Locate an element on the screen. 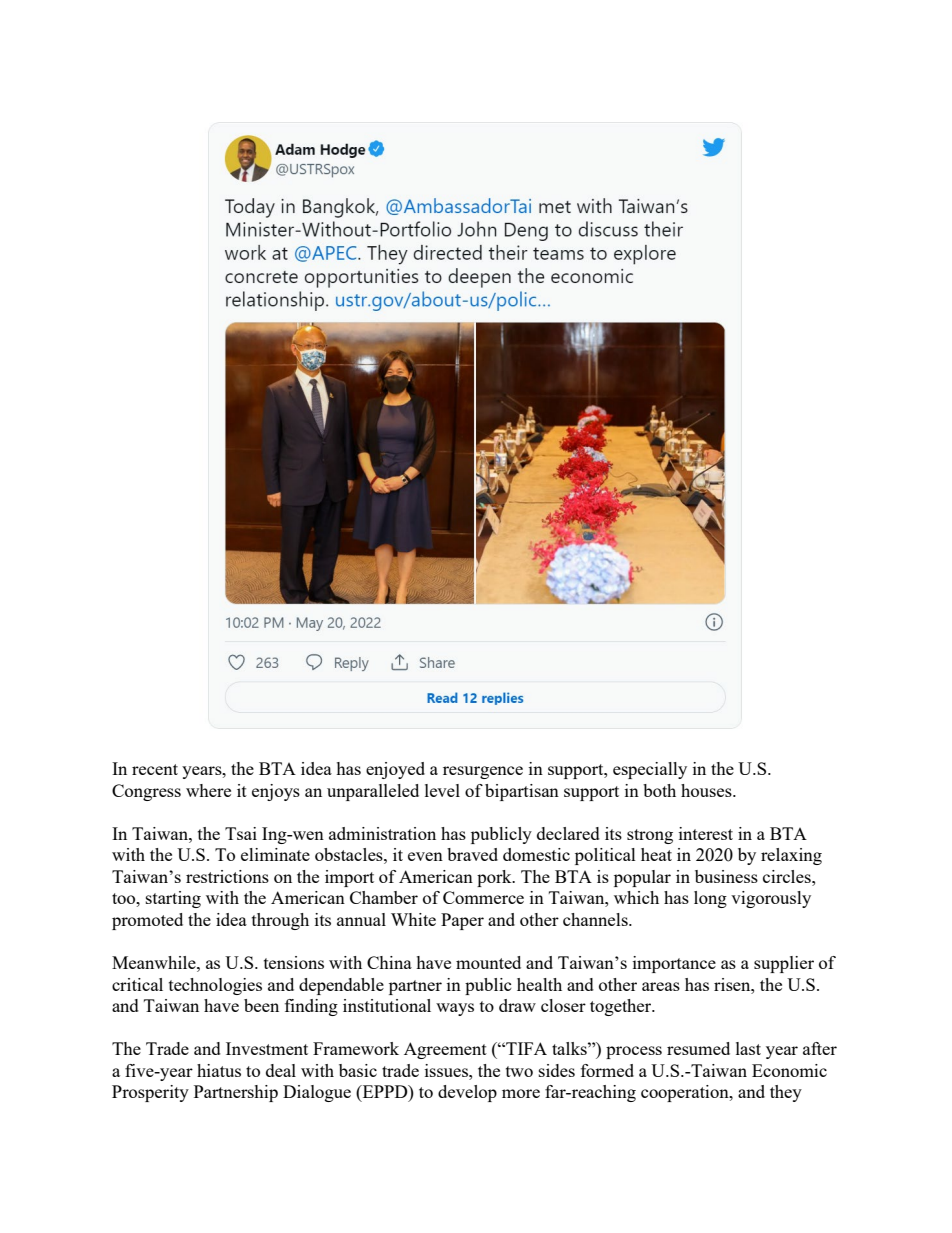  business is located at coordinates (726, 876).
